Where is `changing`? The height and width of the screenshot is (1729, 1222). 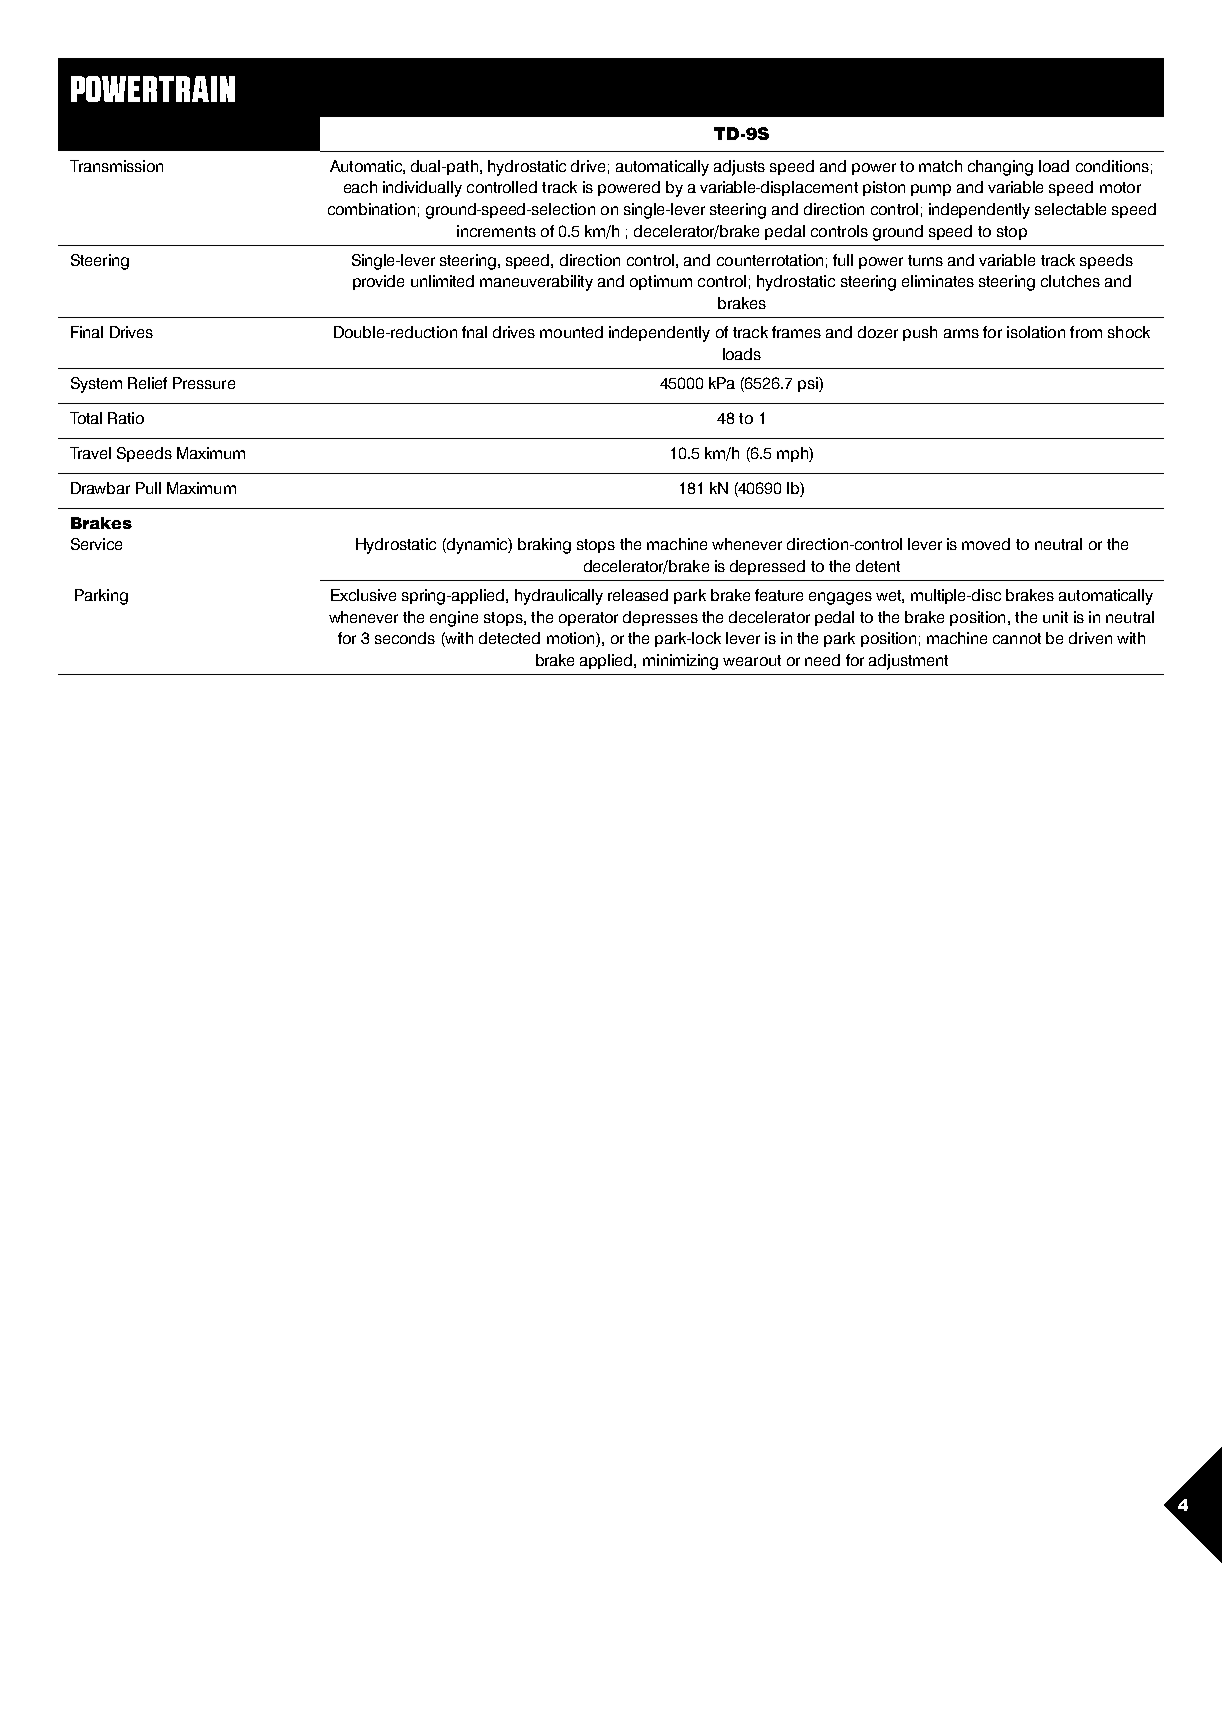
changing is located at coordinates (1000, 168).
